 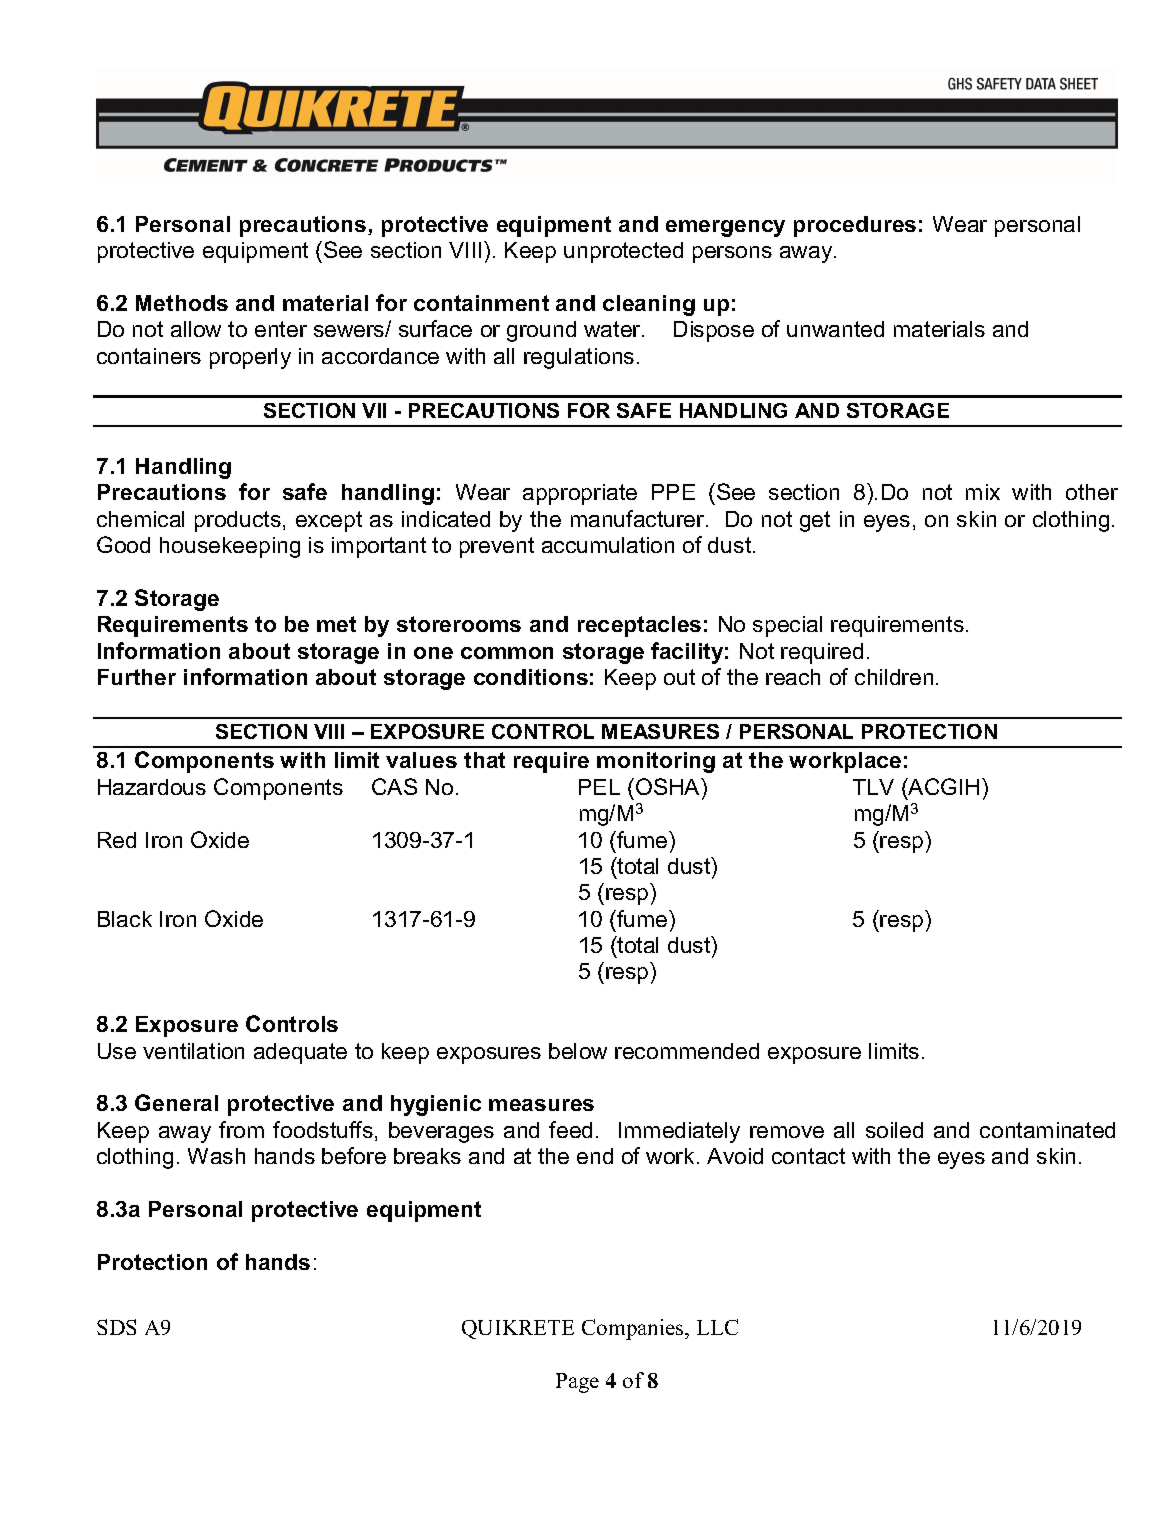 I want to click on Hazardous, so click(x=152, y=787).
